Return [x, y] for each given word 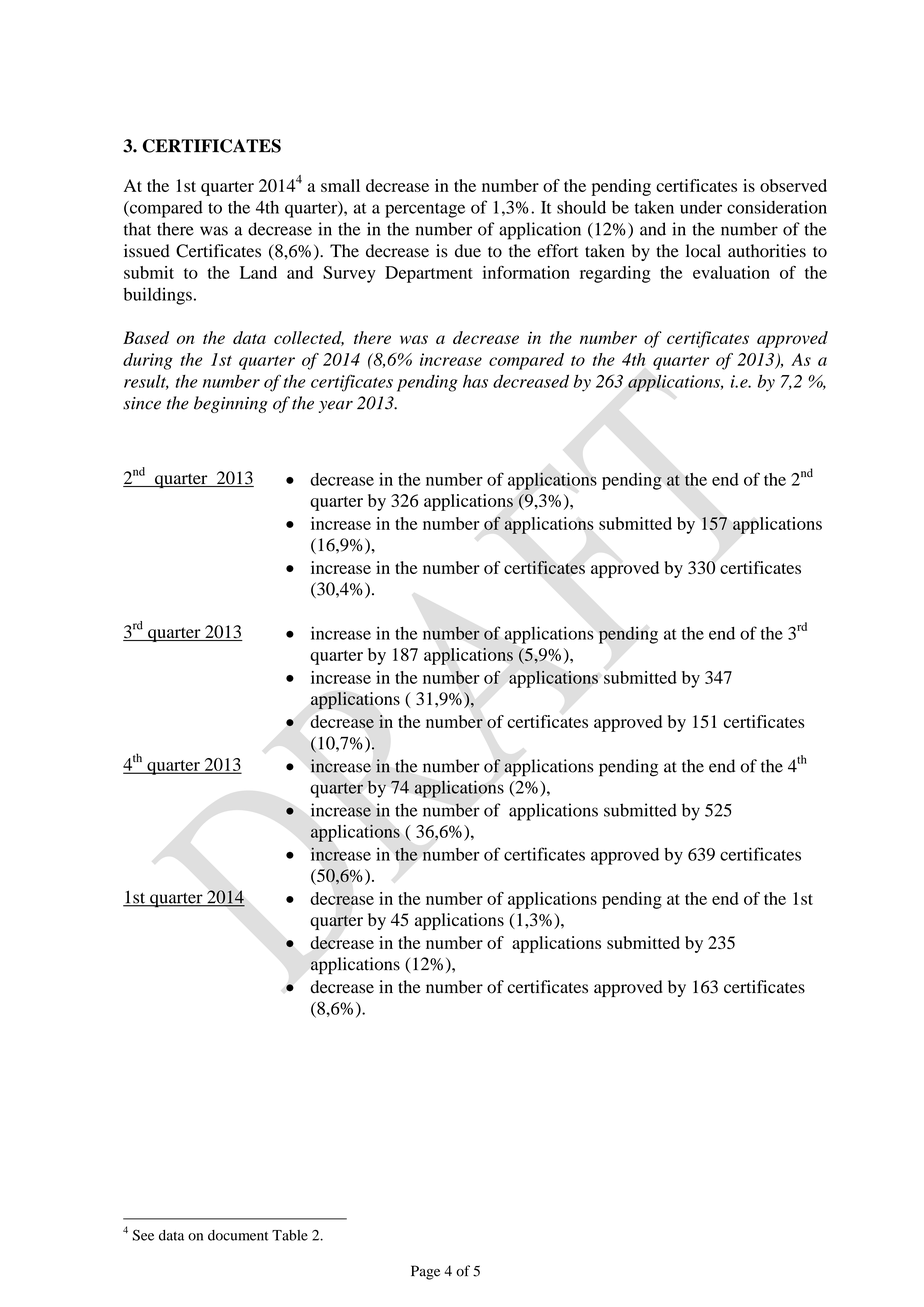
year [336, 407]
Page [425, 1272]
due [468, 251]
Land [258, 272]
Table [290, 1235]
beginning [231, 404]
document [238, 1235]
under [701, 207]
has [475, 381]
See [143, 1235]
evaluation [731, 272]
